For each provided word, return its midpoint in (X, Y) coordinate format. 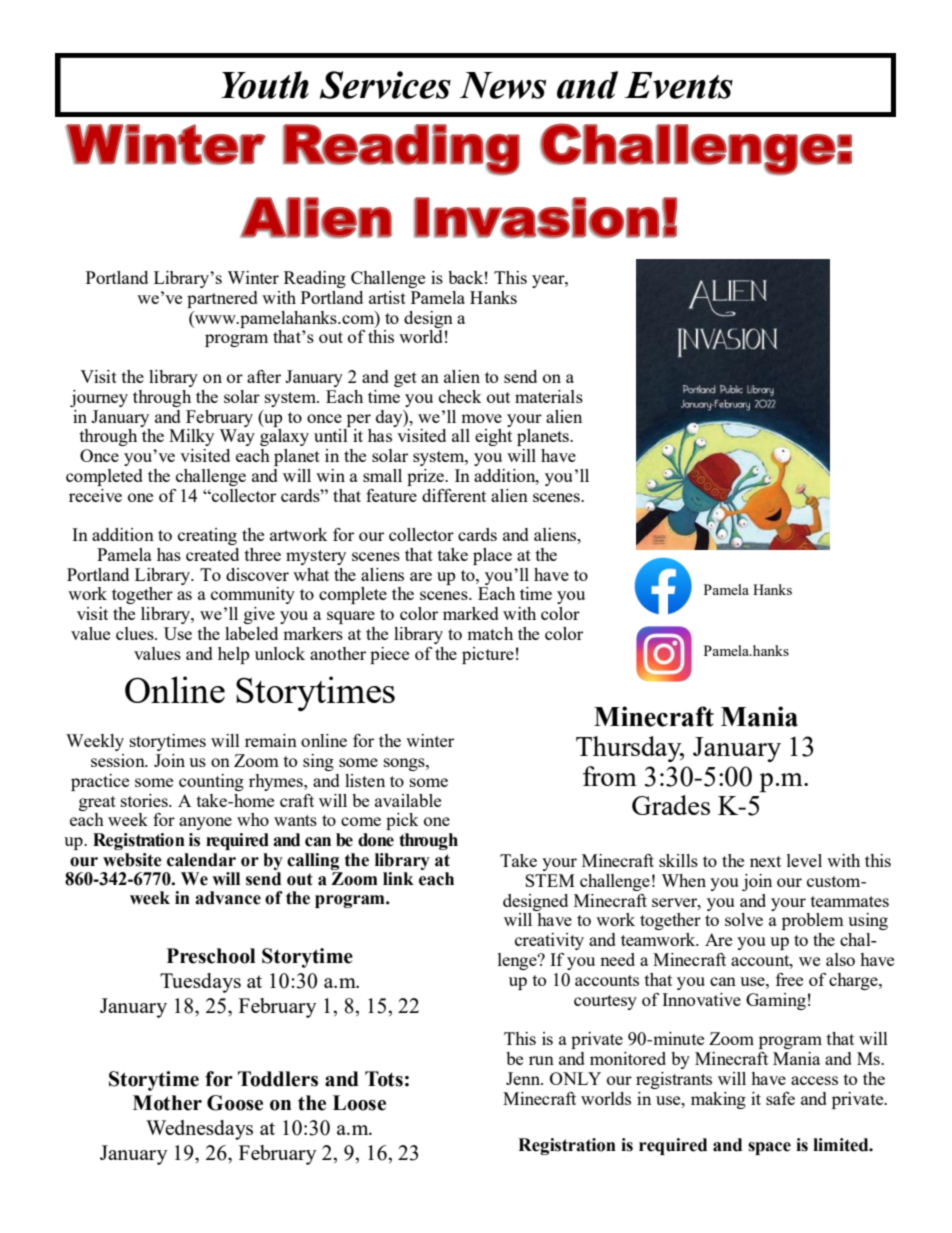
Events (678, 85)
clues (136, 633)
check (460, 396)
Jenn (524, 1078)
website (132, 860)
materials (549, 396)
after (264, 376)
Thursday (630, 749)
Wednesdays (199, 1130)
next (765, 861)
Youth (265, 85)
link (398, 878)
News (503, 85)
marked (471, 613)
